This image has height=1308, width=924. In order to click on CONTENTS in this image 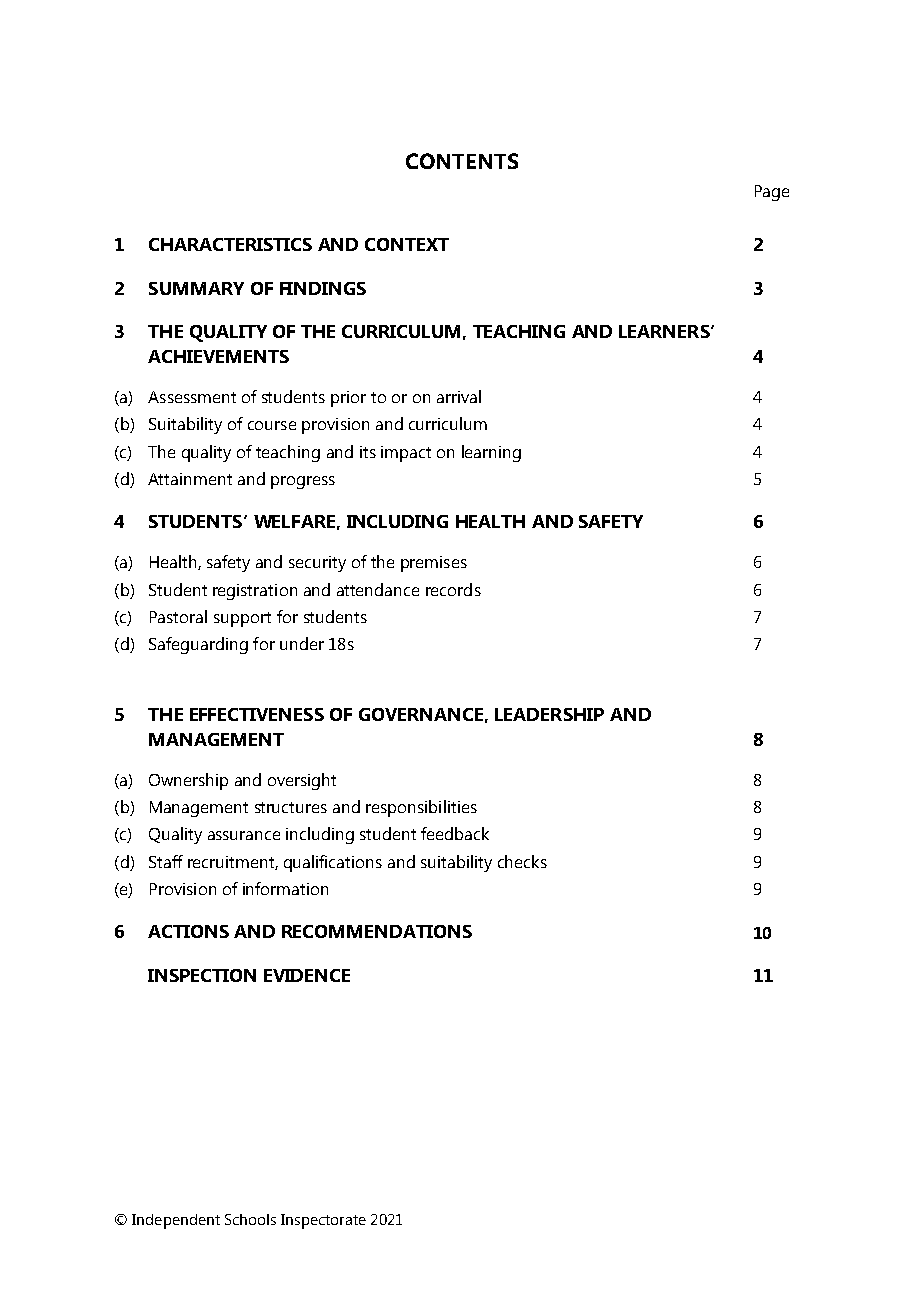, I will do `click(462, 161)`.
